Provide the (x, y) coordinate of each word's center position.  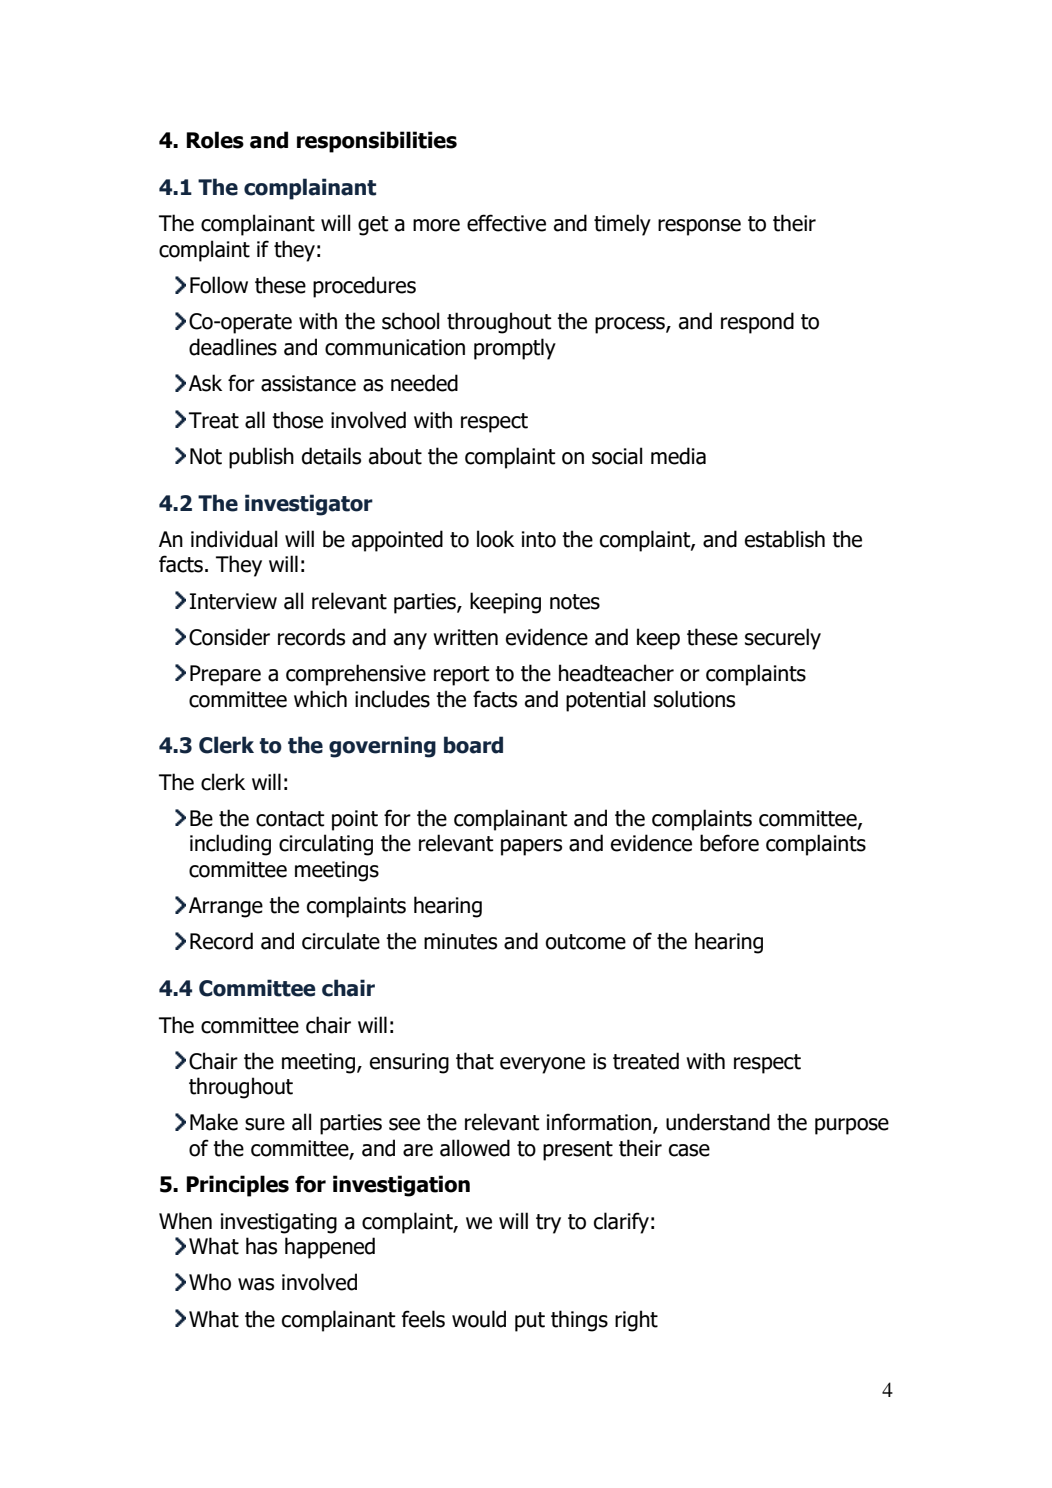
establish (785, 539)
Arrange (226, 907)
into (539, 539)
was (256, 1284)
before (729, 843)
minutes (460, 941)
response (699, 227)
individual (234, 539)
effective (506, 223)
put (530, 1322)
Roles (215, 140)
